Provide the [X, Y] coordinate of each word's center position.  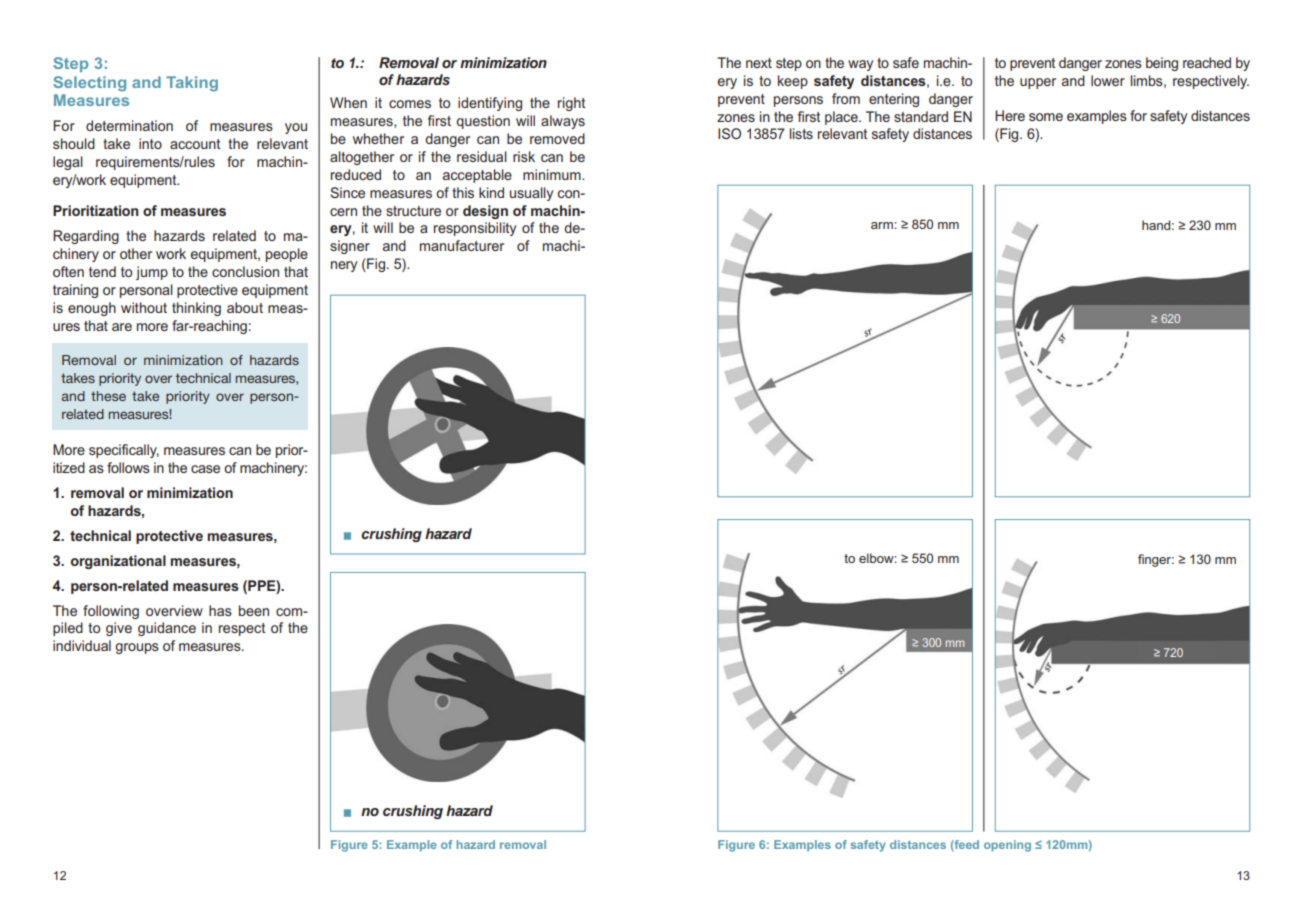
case [205, 469]
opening [1007, 846]
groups [137, 648]
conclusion [245, 271]
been [254, 610]
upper [1038, 83]
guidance [167, 629]
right [572, 104]
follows [128, 467]
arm [883, 225]
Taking [192, 84]
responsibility [475, 229]
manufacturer [462, 245]
